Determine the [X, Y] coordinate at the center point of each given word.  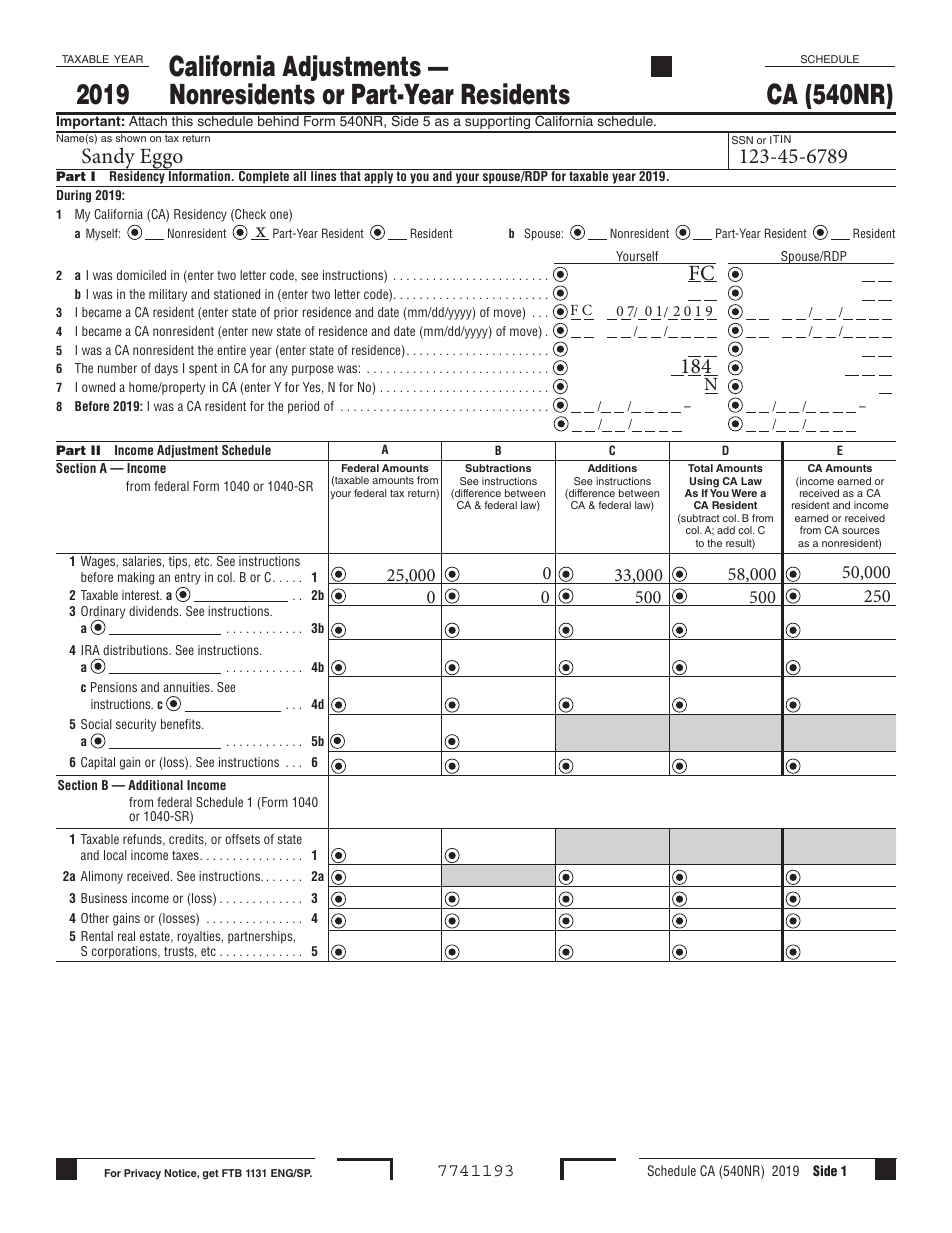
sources [861, 531]
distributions [136, 650]
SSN [742, 140]
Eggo [161, 160]
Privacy [142, 1174]
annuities [187, 687]
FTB [232, 1173]
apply [379, 178]
